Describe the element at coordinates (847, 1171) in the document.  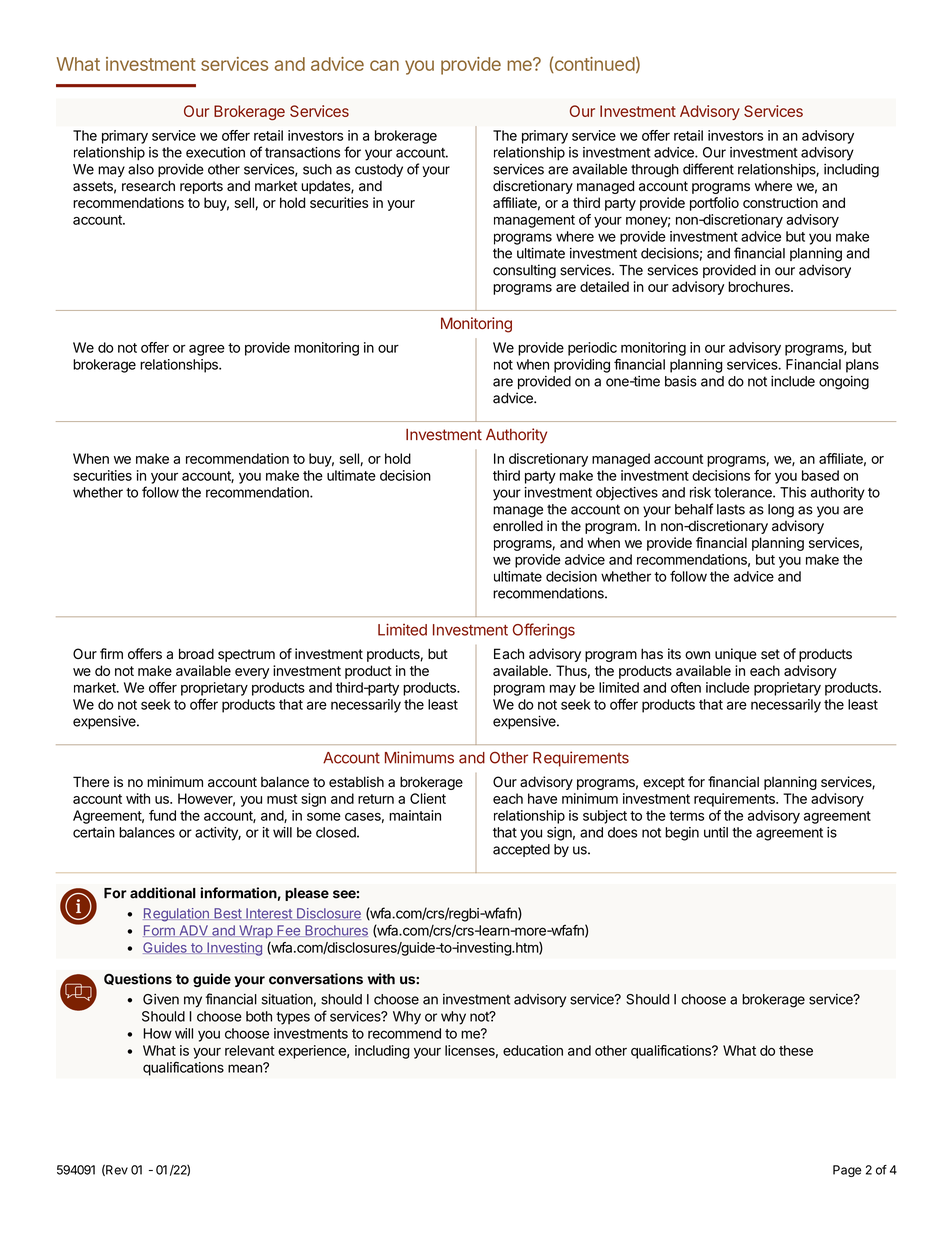
I see `Page` at that location.
